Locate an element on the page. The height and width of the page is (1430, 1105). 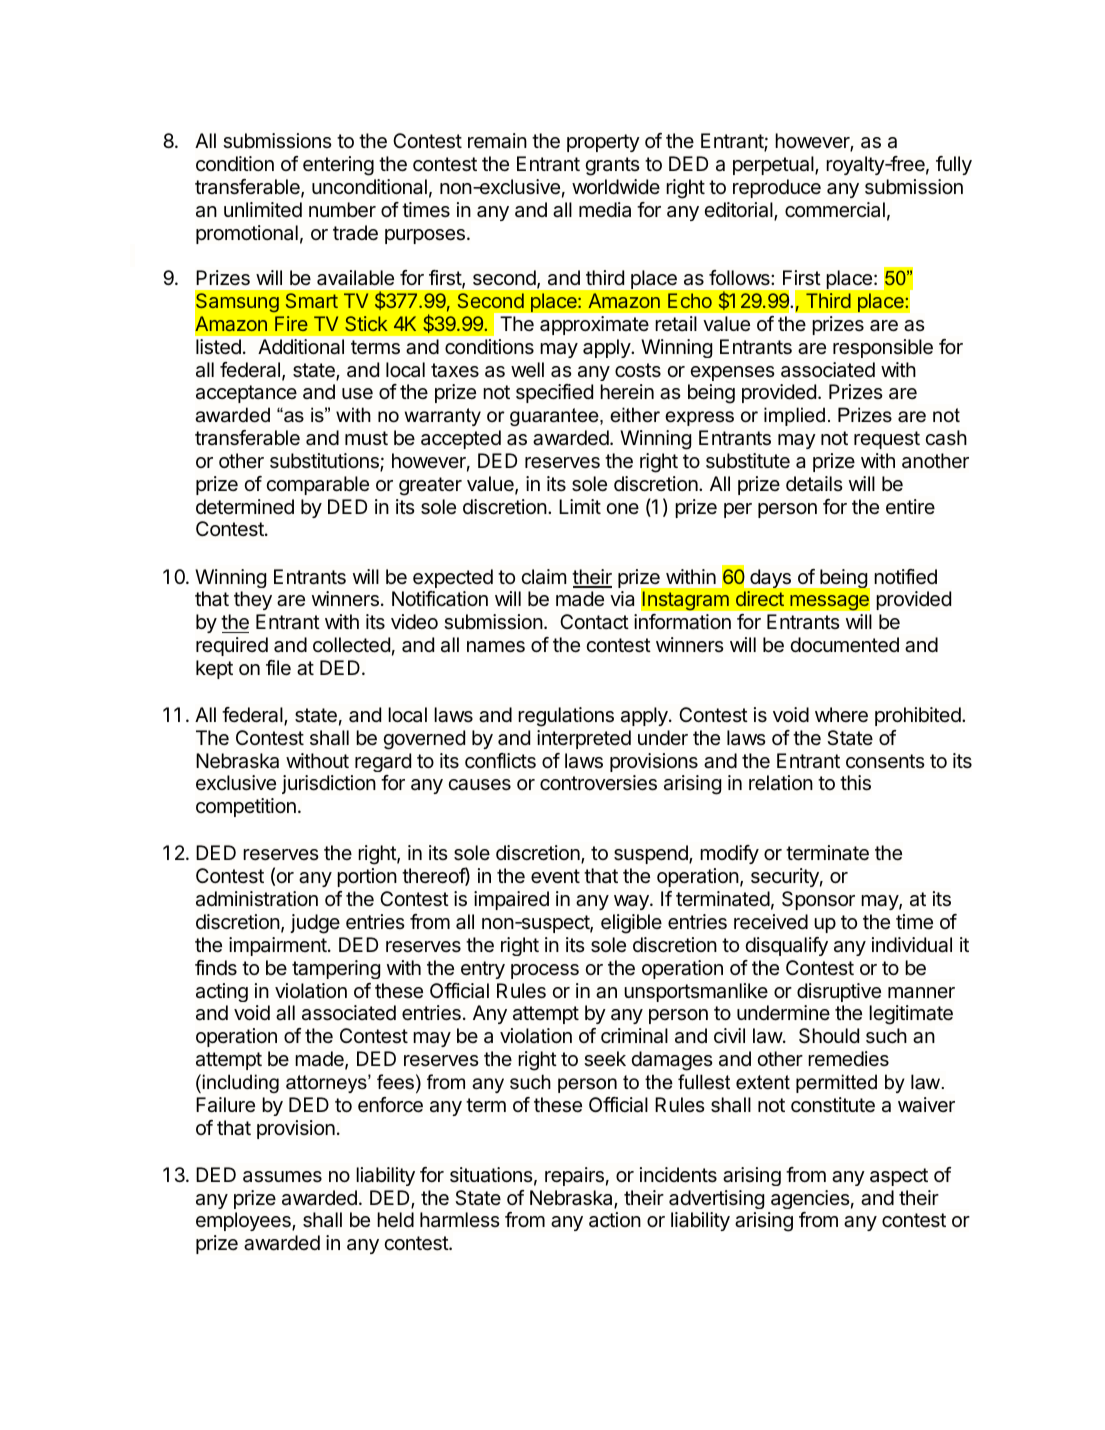
aspect is located at coordinates (899, 1177).
